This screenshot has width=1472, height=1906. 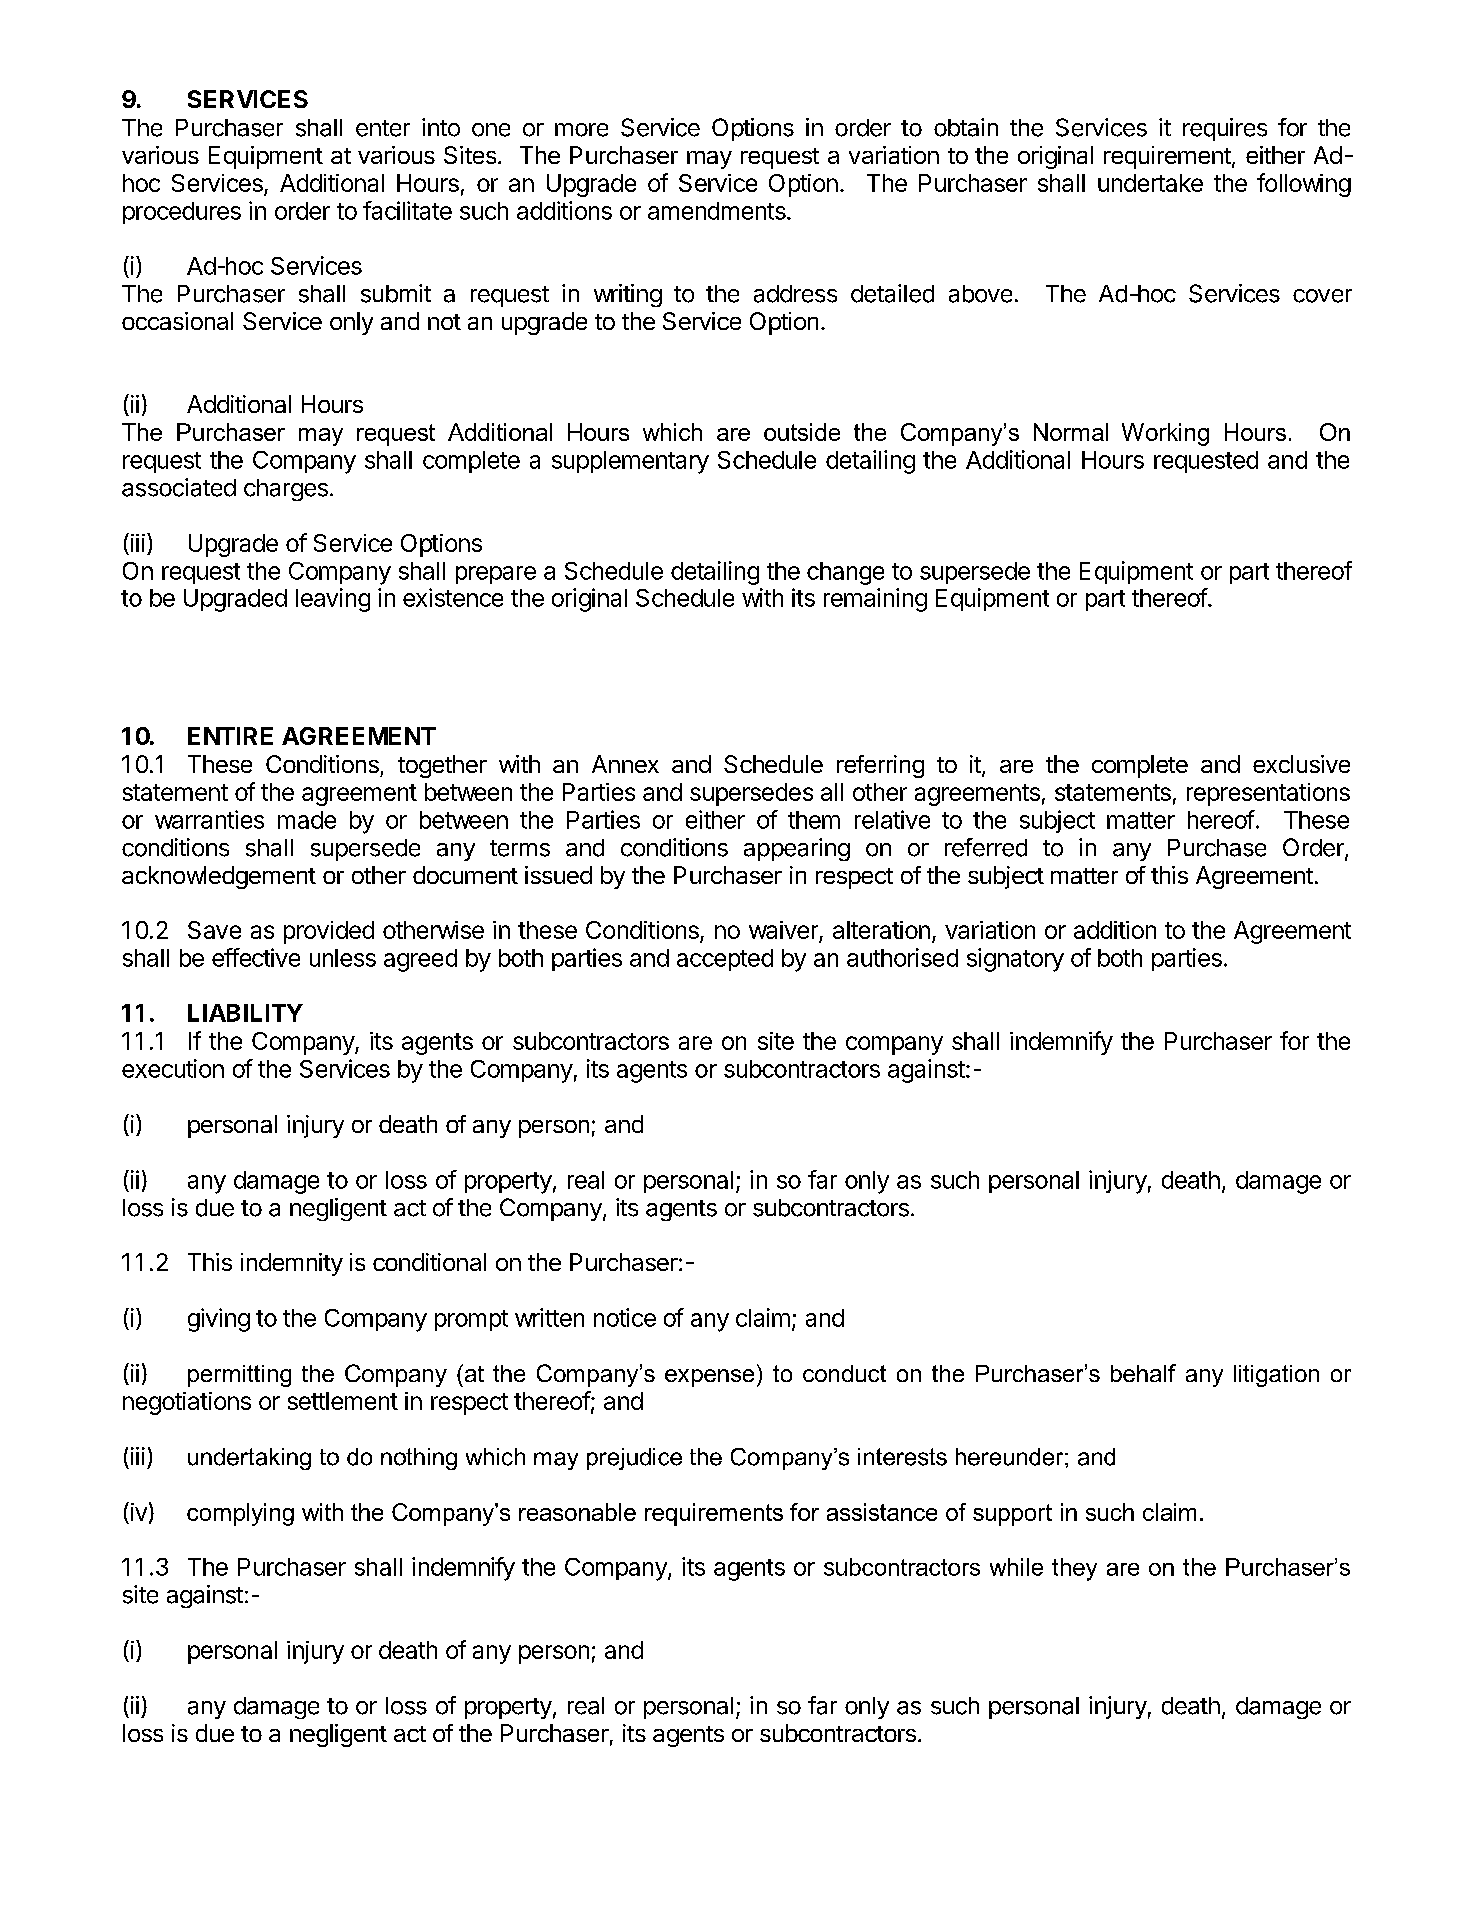 What do you see at coordinates (845, 573) in the screenshot?
I see `change` at bounding box center [845, 573].
